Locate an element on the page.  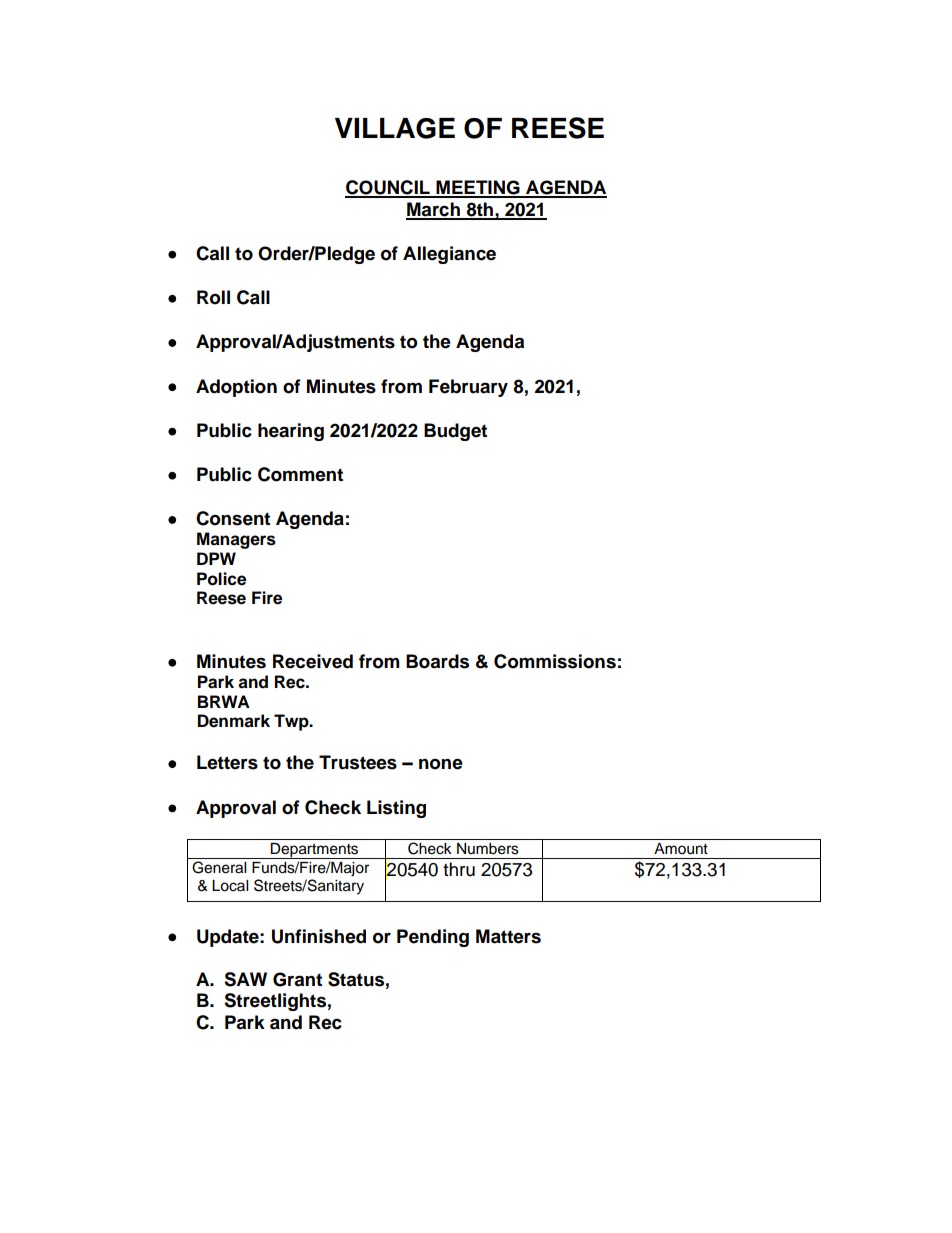
Adoption is located at coordinates (236, 388).
